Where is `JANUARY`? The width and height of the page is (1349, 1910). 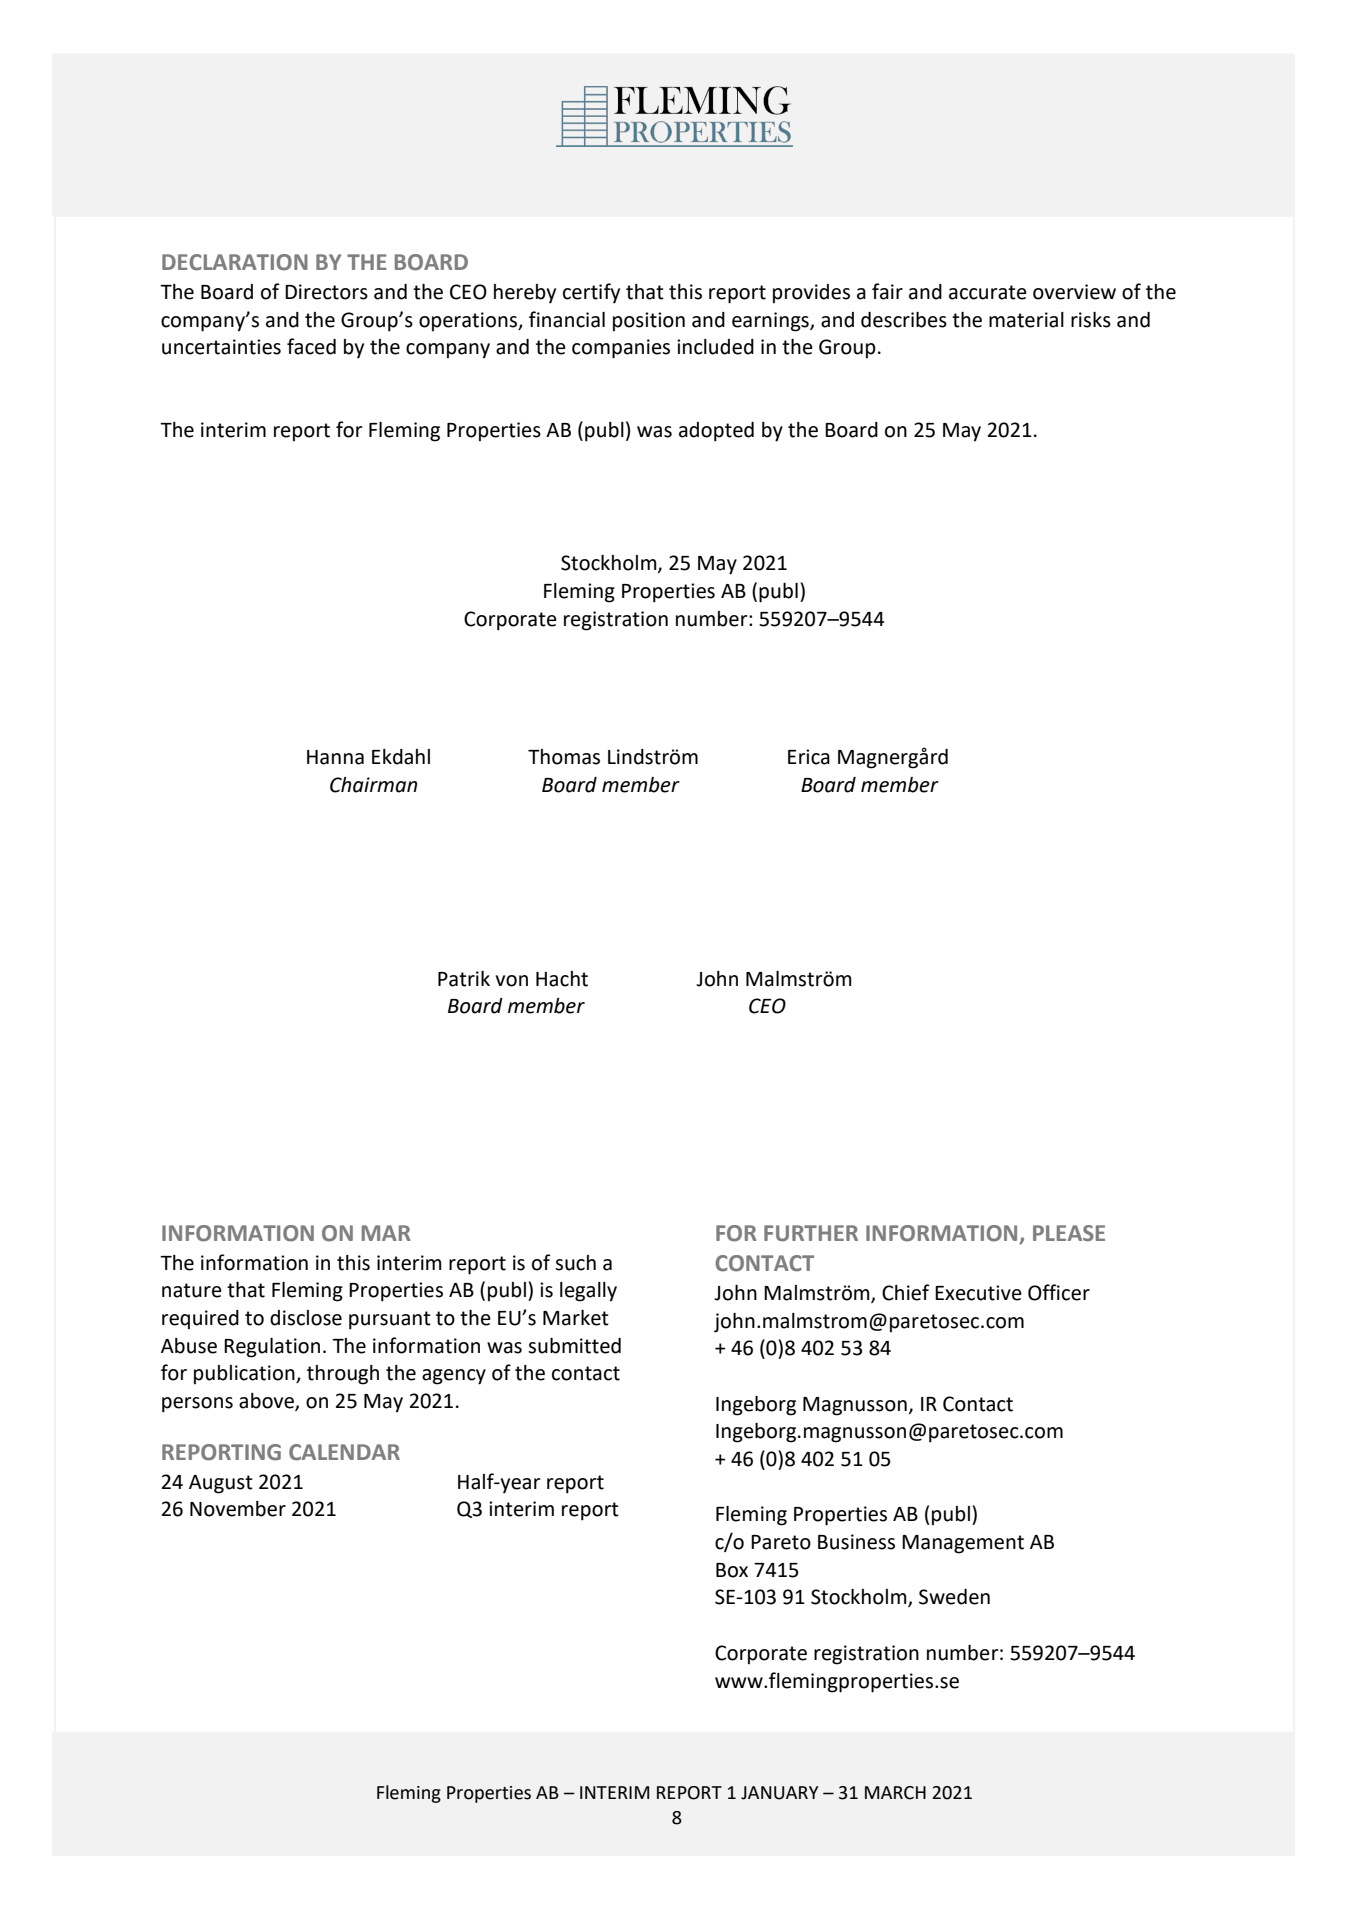 JANUARY is located at coordinates (780, 1793).
